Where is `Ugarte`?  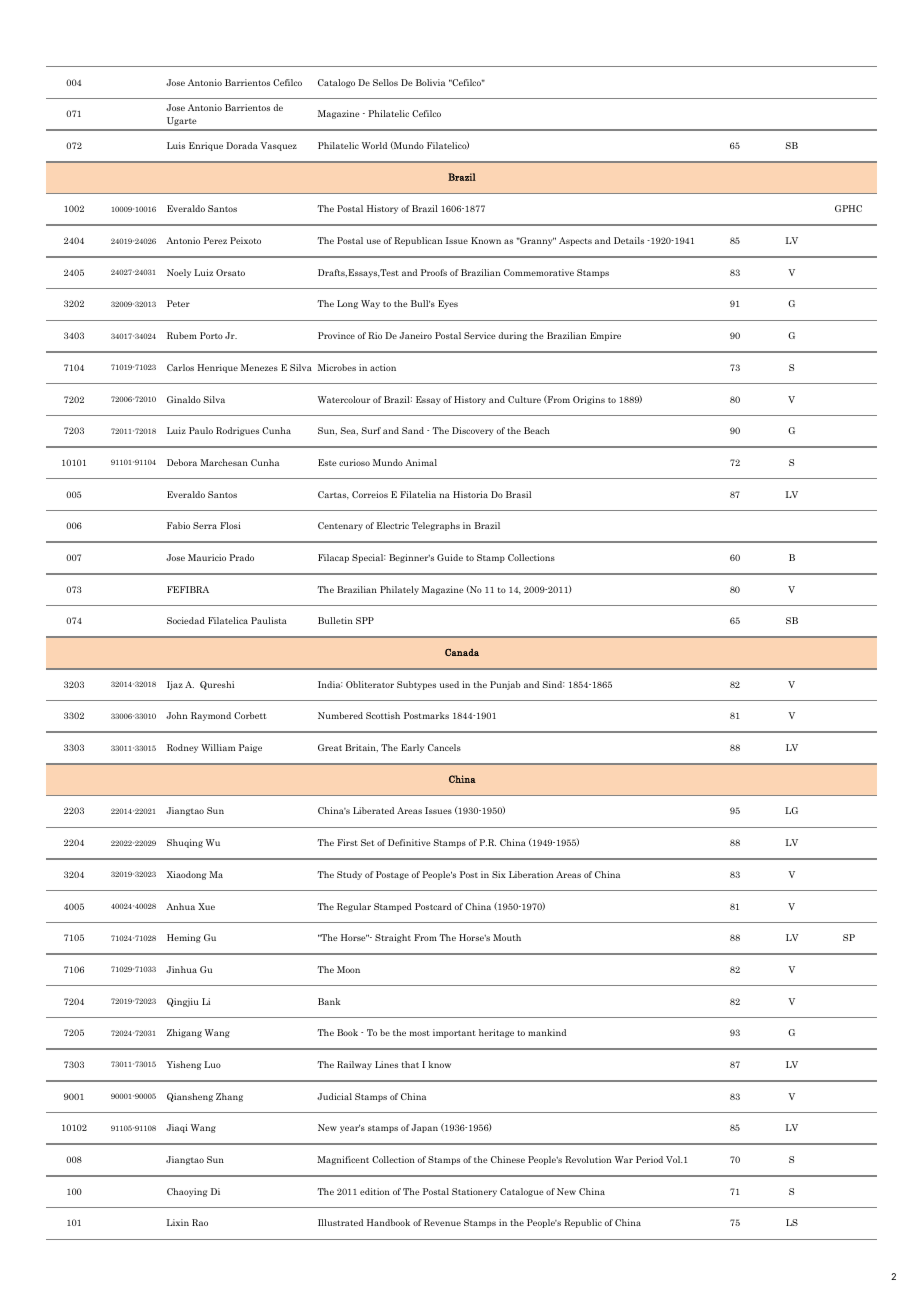
Ugarte is located at coordinates (182, 121).
